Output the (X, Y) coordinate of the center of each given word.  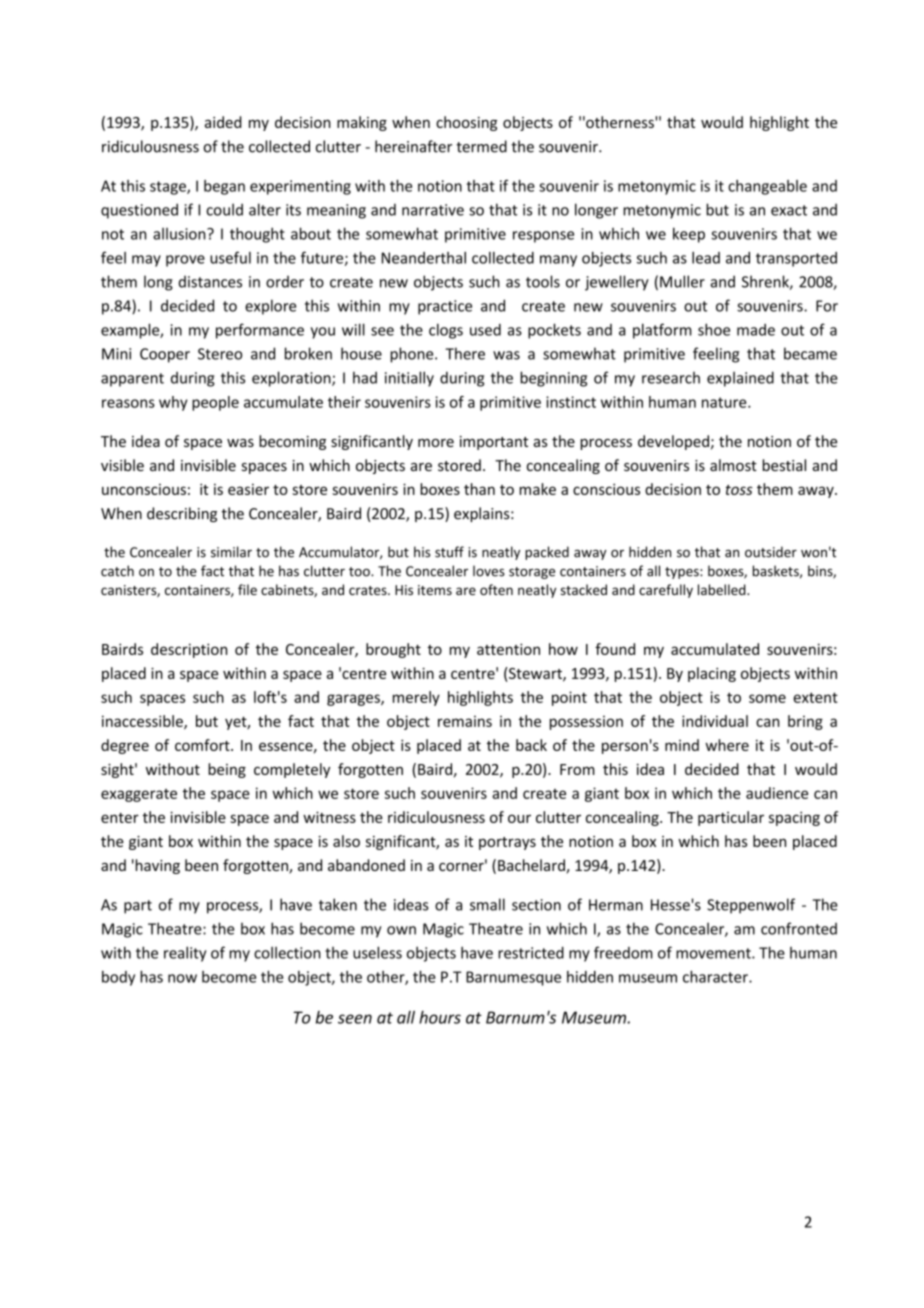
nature (725, 402)
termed (481, 146)
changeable (767, 187)
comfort (203, 745)
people (215, 403)
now (182, 978)
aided (223, 122)
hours (440, 1017)
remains (465, 721)
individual (715, 721)
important (494, 443)
